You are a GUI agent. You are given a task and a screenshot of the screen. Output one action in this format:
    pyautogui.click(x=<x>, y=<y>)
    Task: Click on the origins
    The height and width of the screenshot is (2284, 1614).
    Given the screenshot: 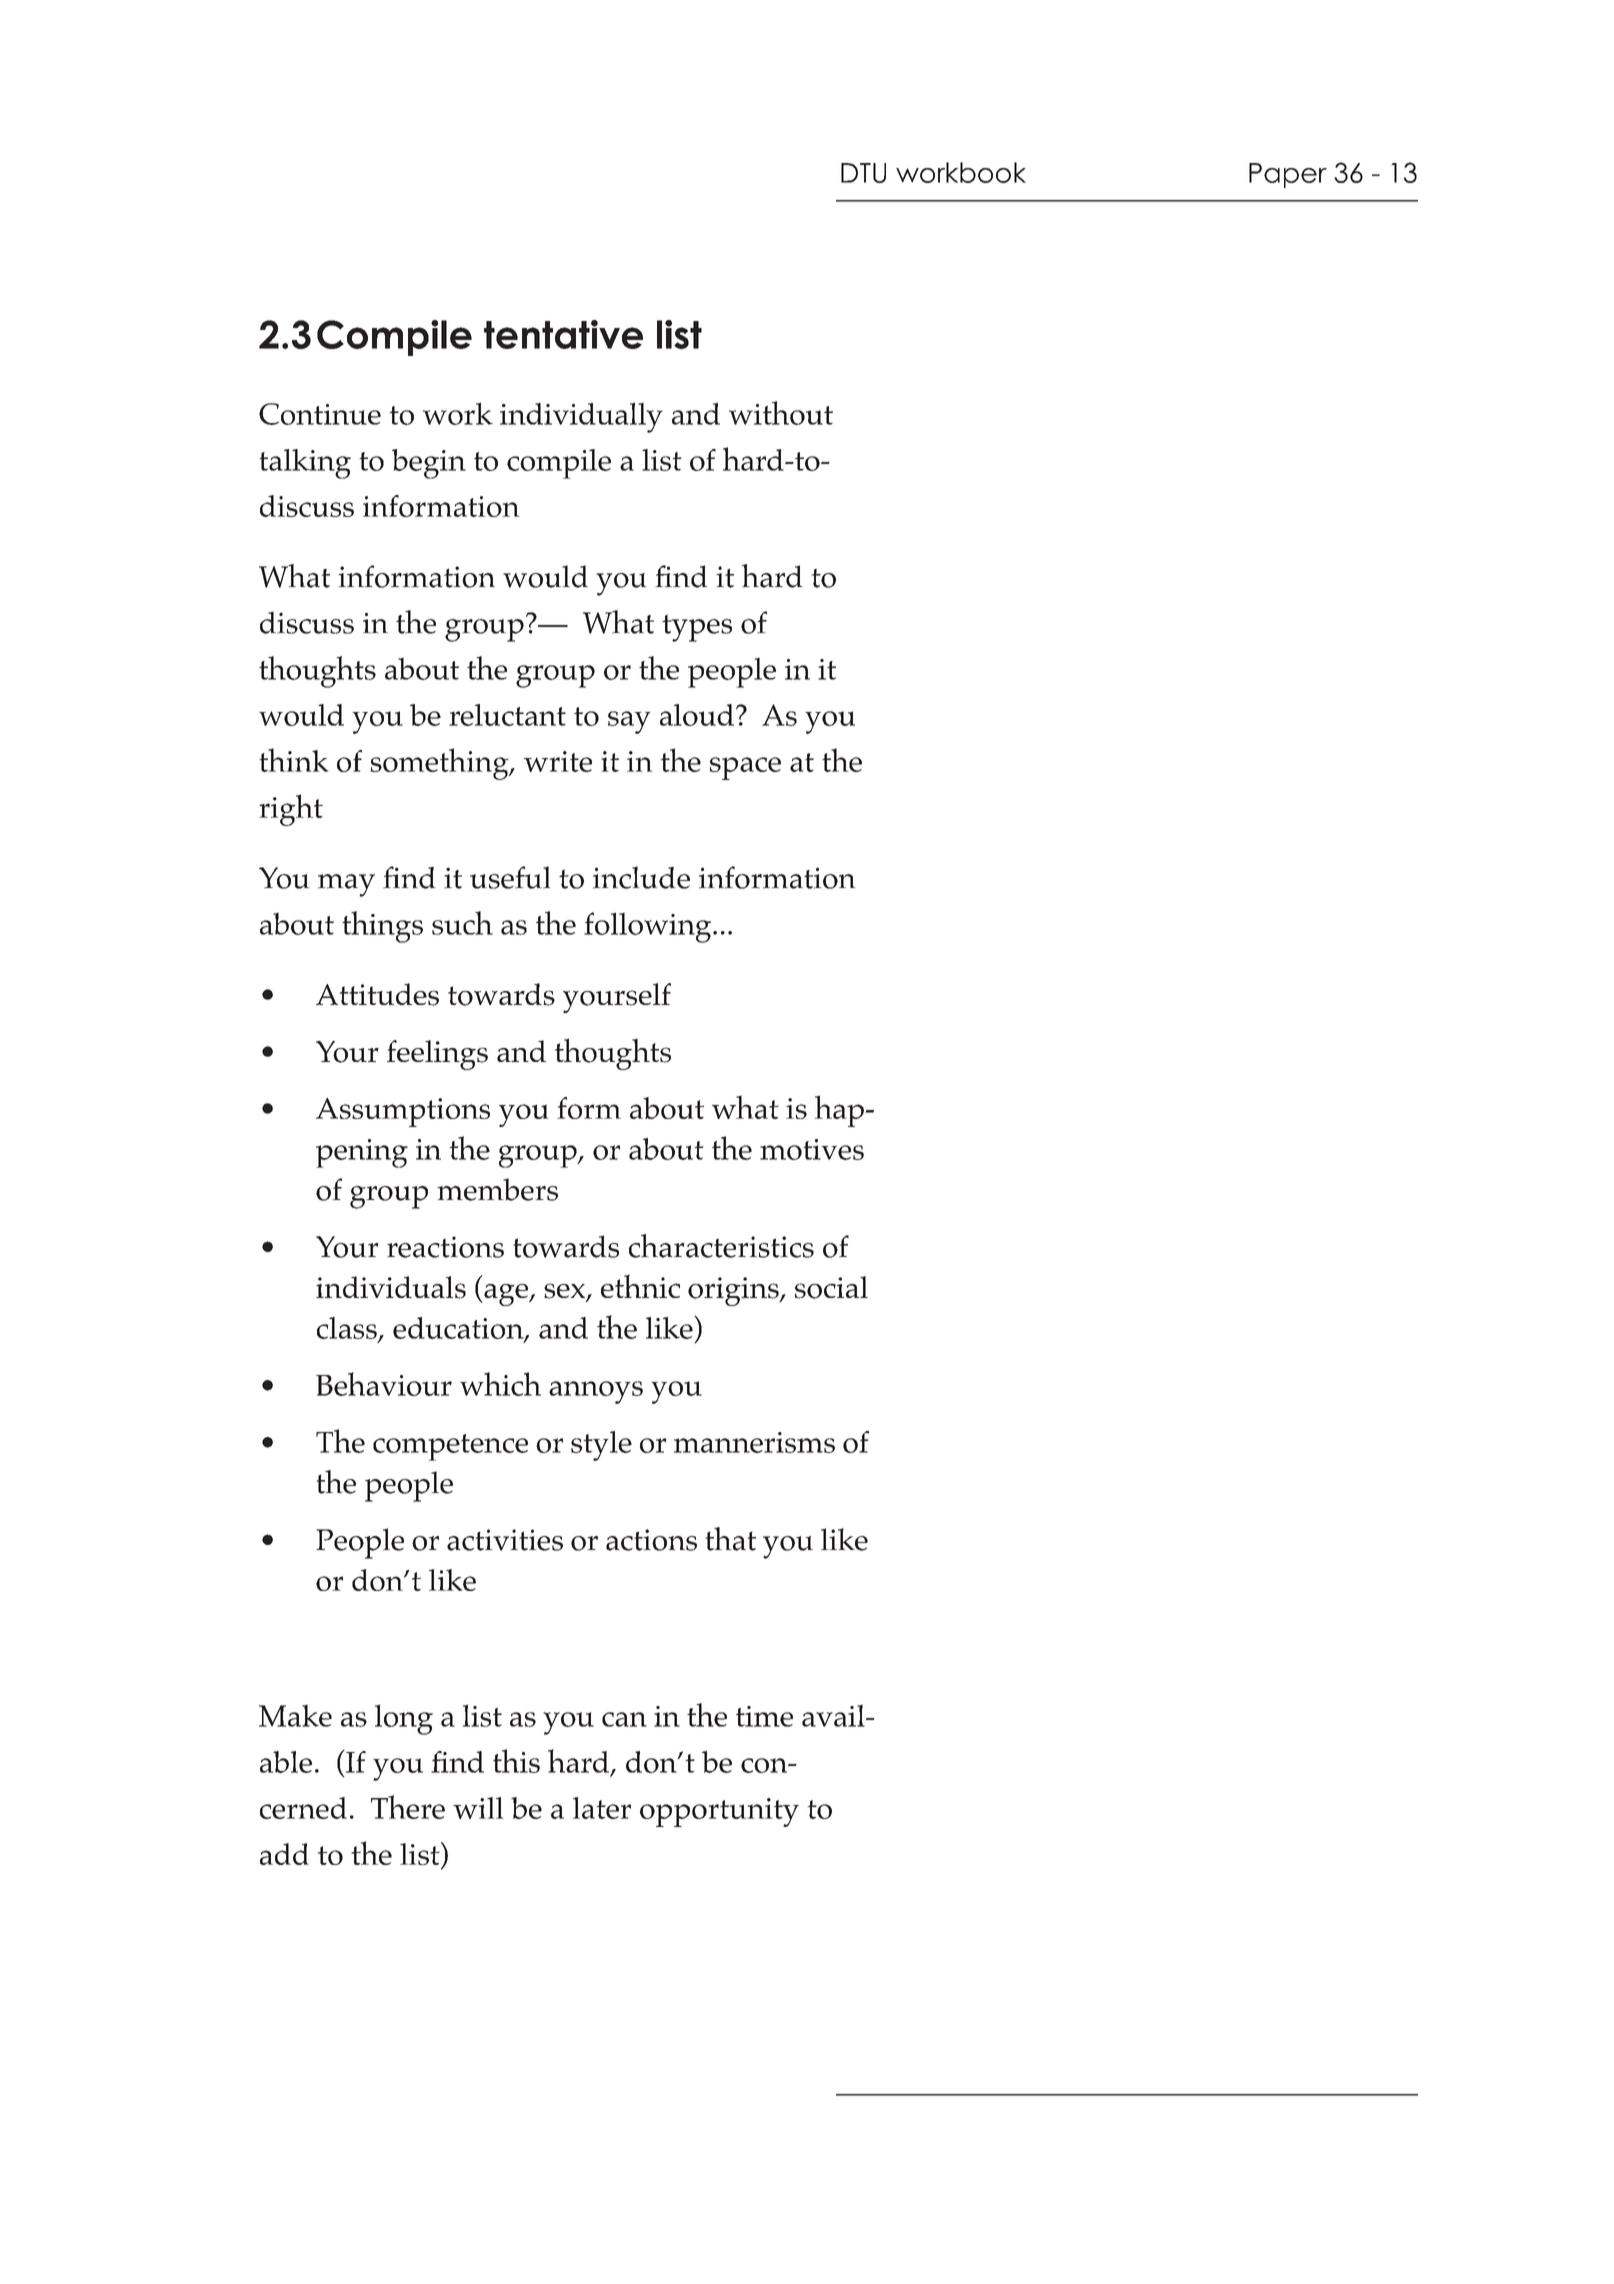 What is the action you would take?
    pyautogui.click(x=734, y=1291)
